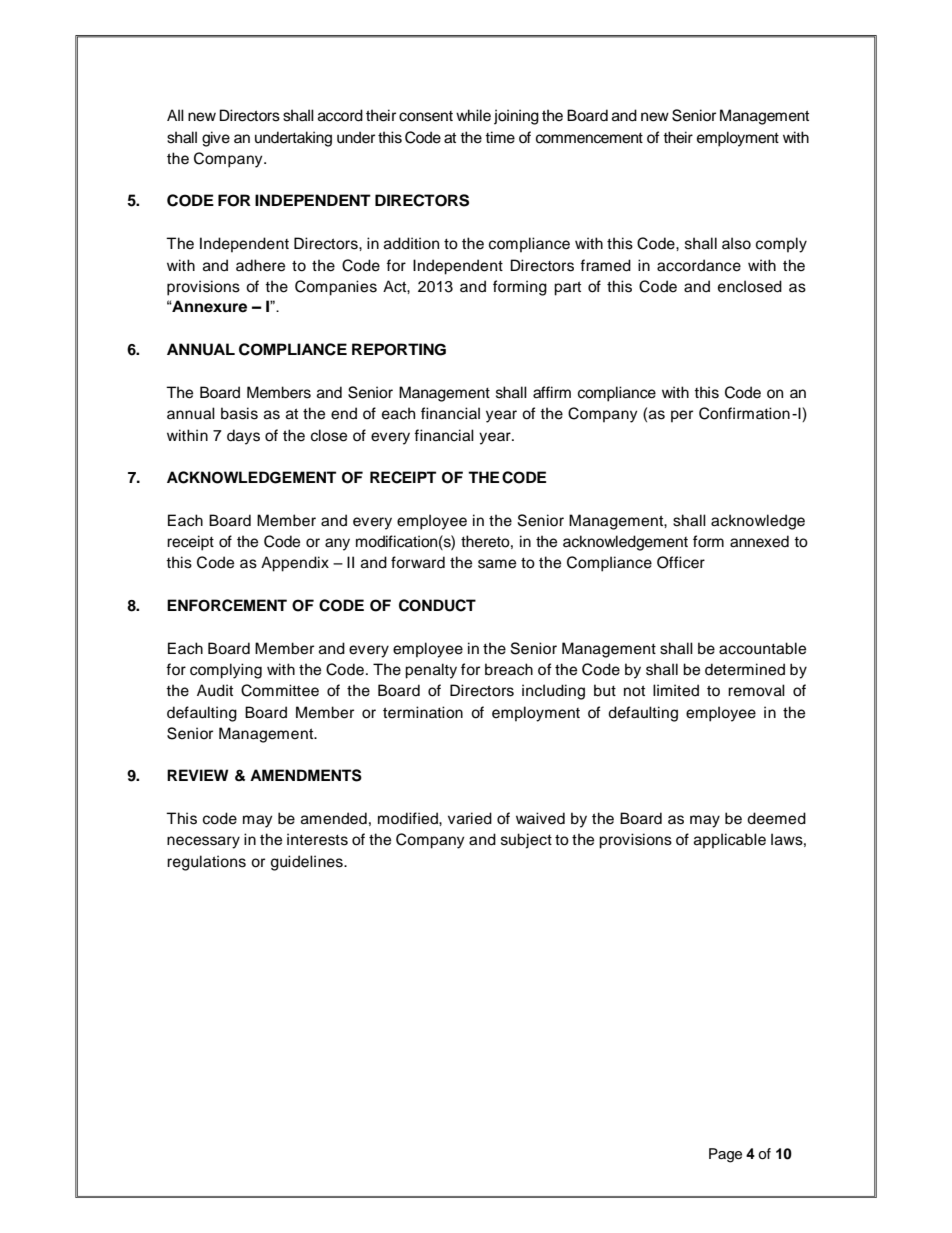 The width and height of the screenshot is (952, 1233). I want to click on give, so click(216, 139).
